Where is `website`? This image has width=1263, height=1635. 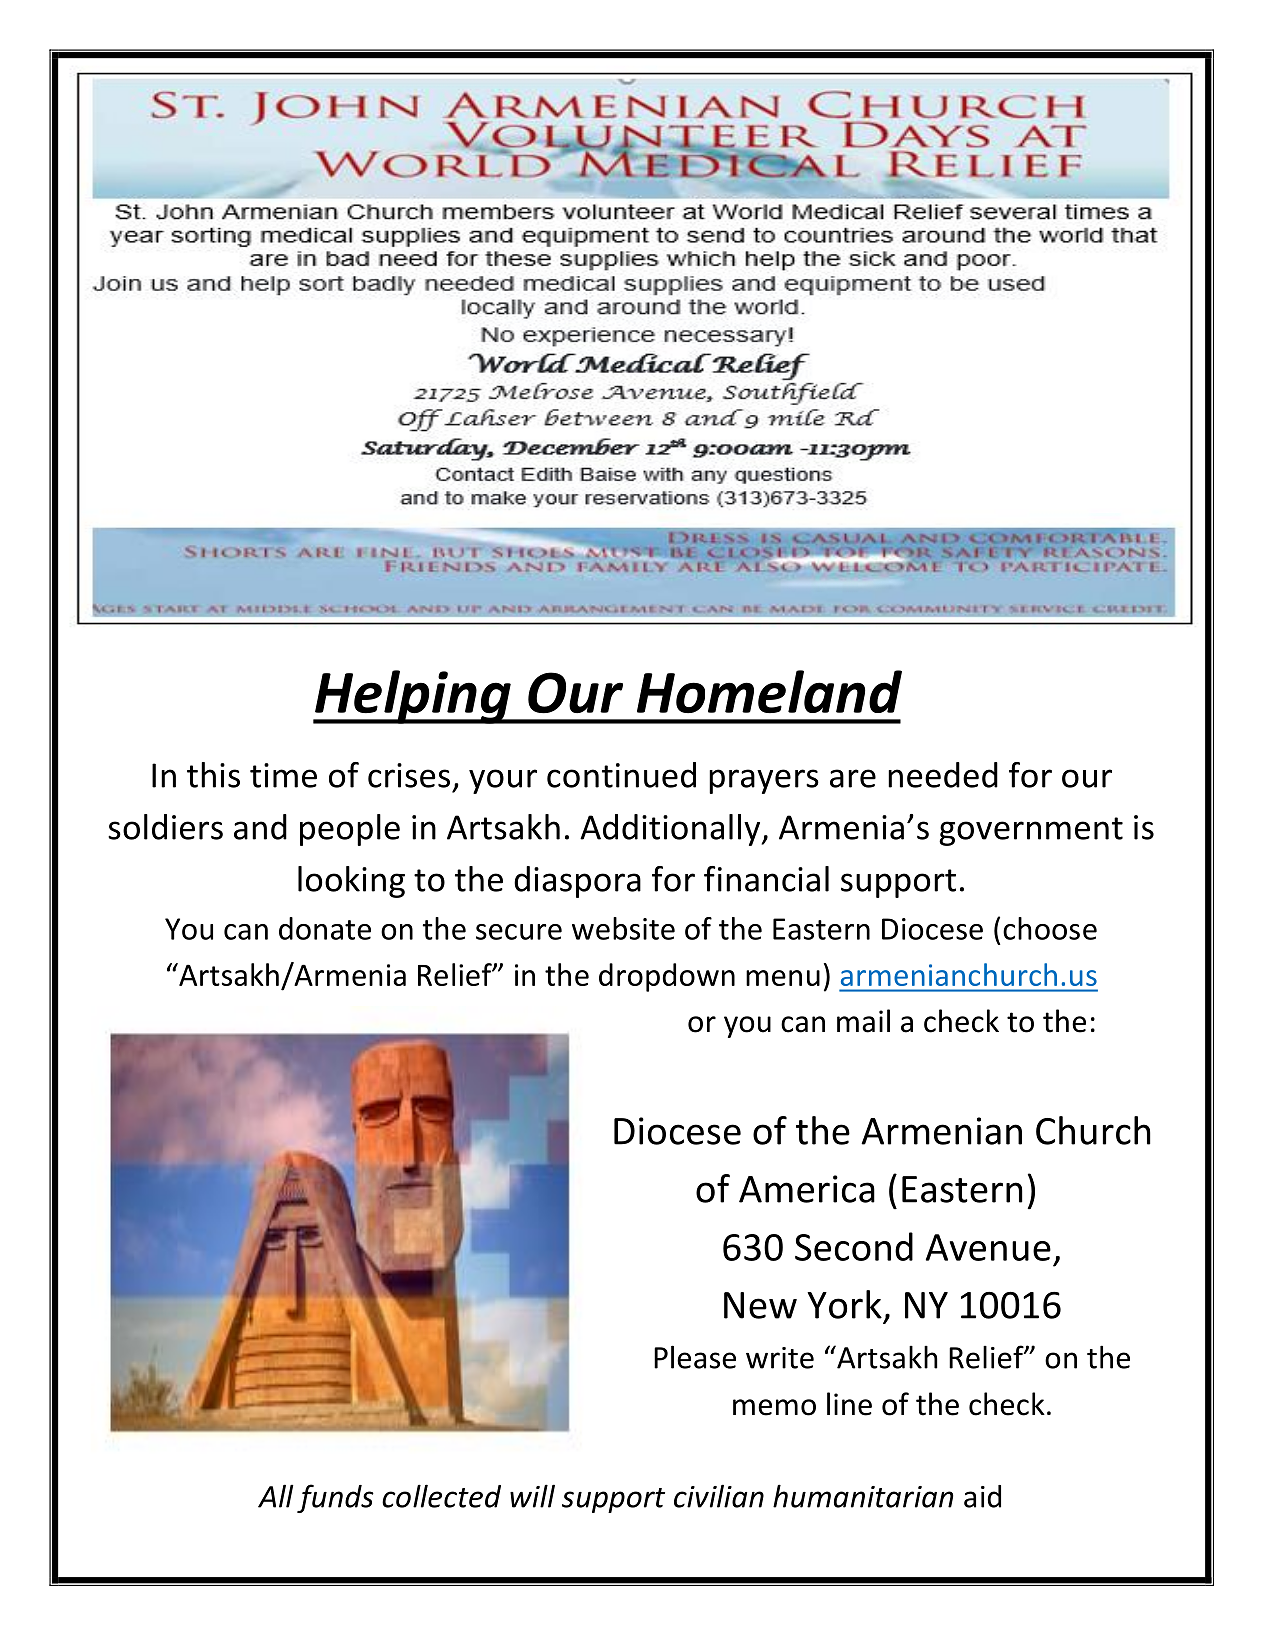
website is located at coordinates (623, 928).
